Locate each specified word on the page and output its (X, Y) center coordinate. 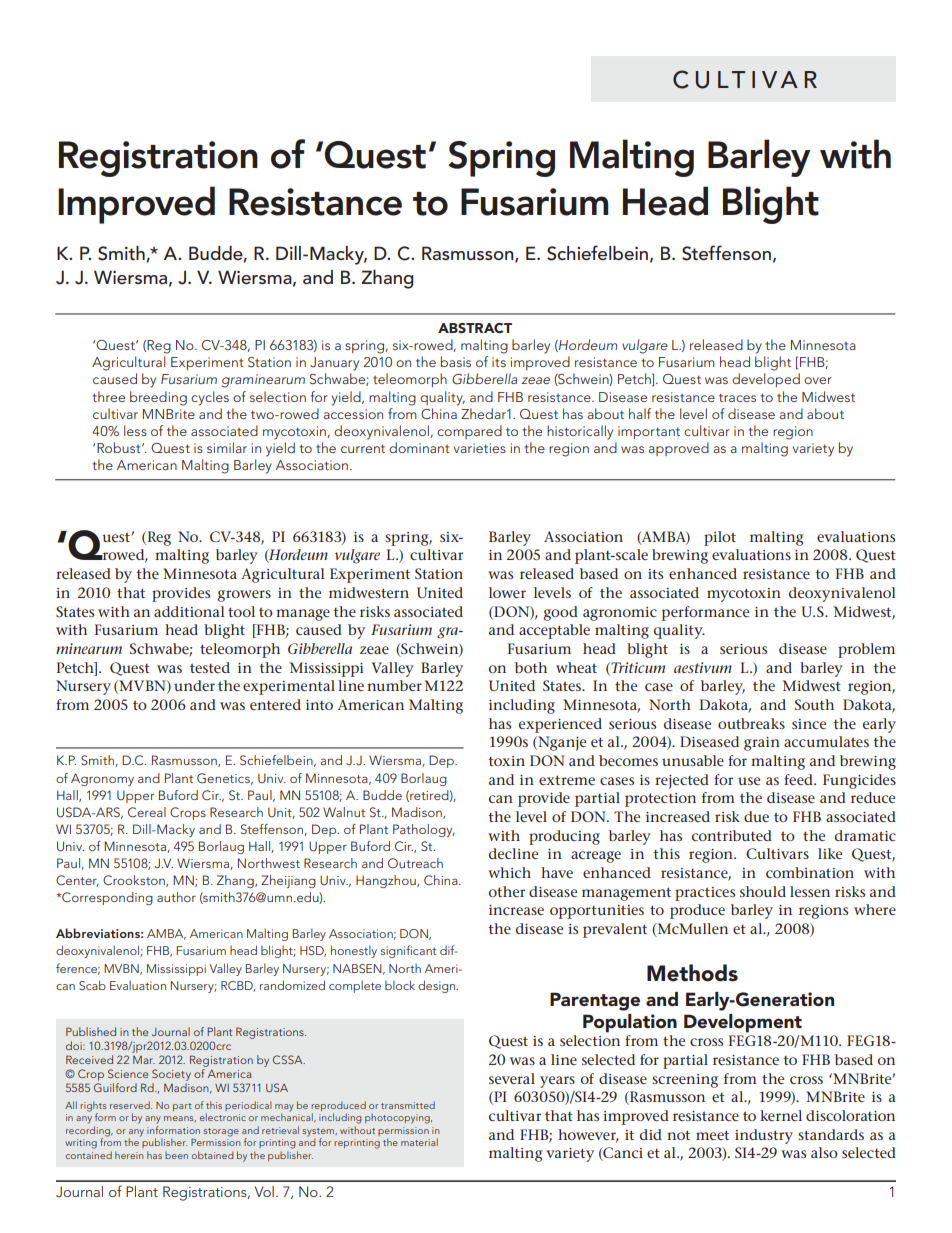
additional (189, 611)
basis (456, 361)
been (176, 1155)
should (763, 891)
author (176, 897)
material (419, 1142)
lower (507, 592)
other (507, 891)
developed (766, 380)
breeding (158, 398)
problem (866, 650)
